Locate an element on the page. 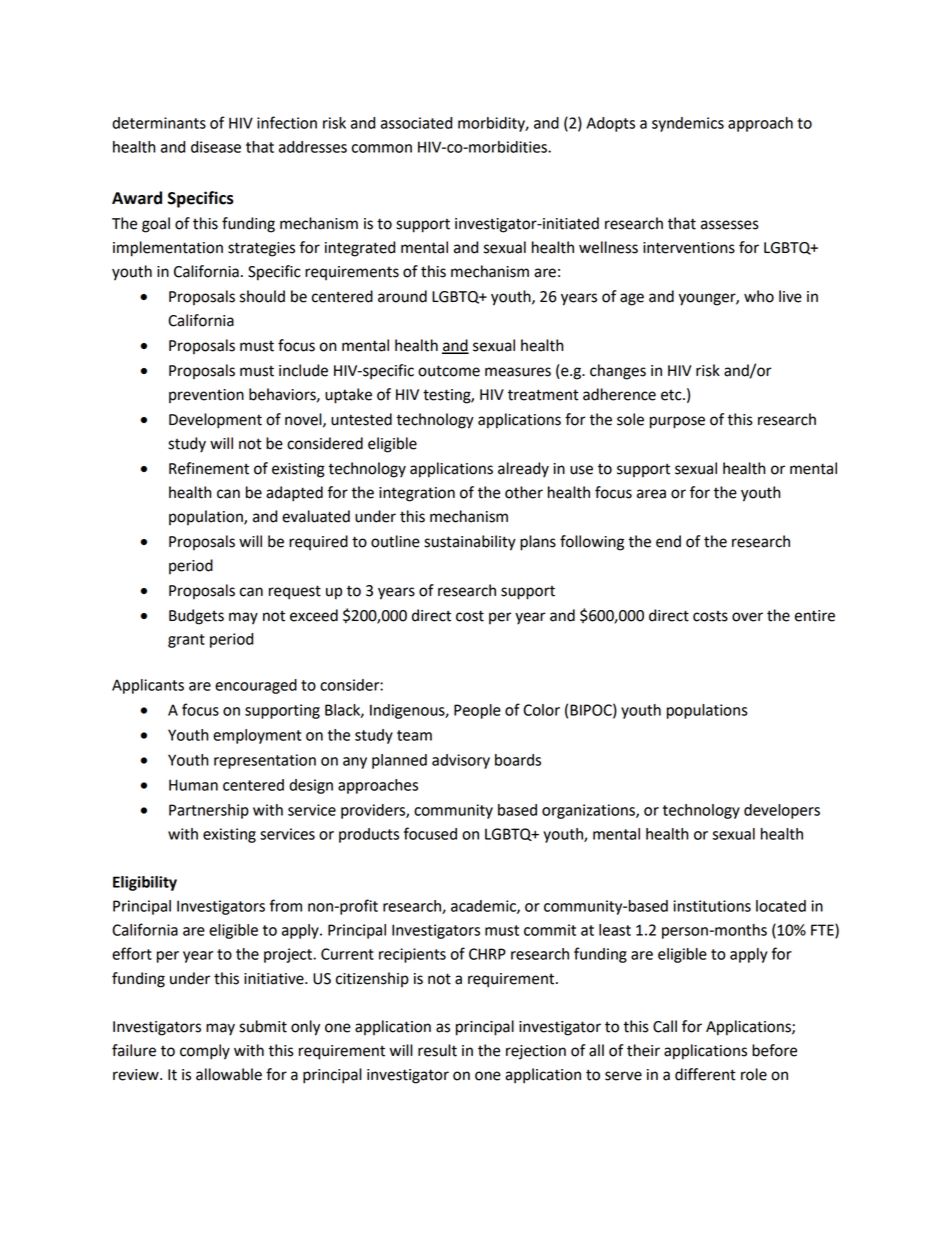 The height and width of the page is (1233, 952). result is located at coordinates (437, 1050).
